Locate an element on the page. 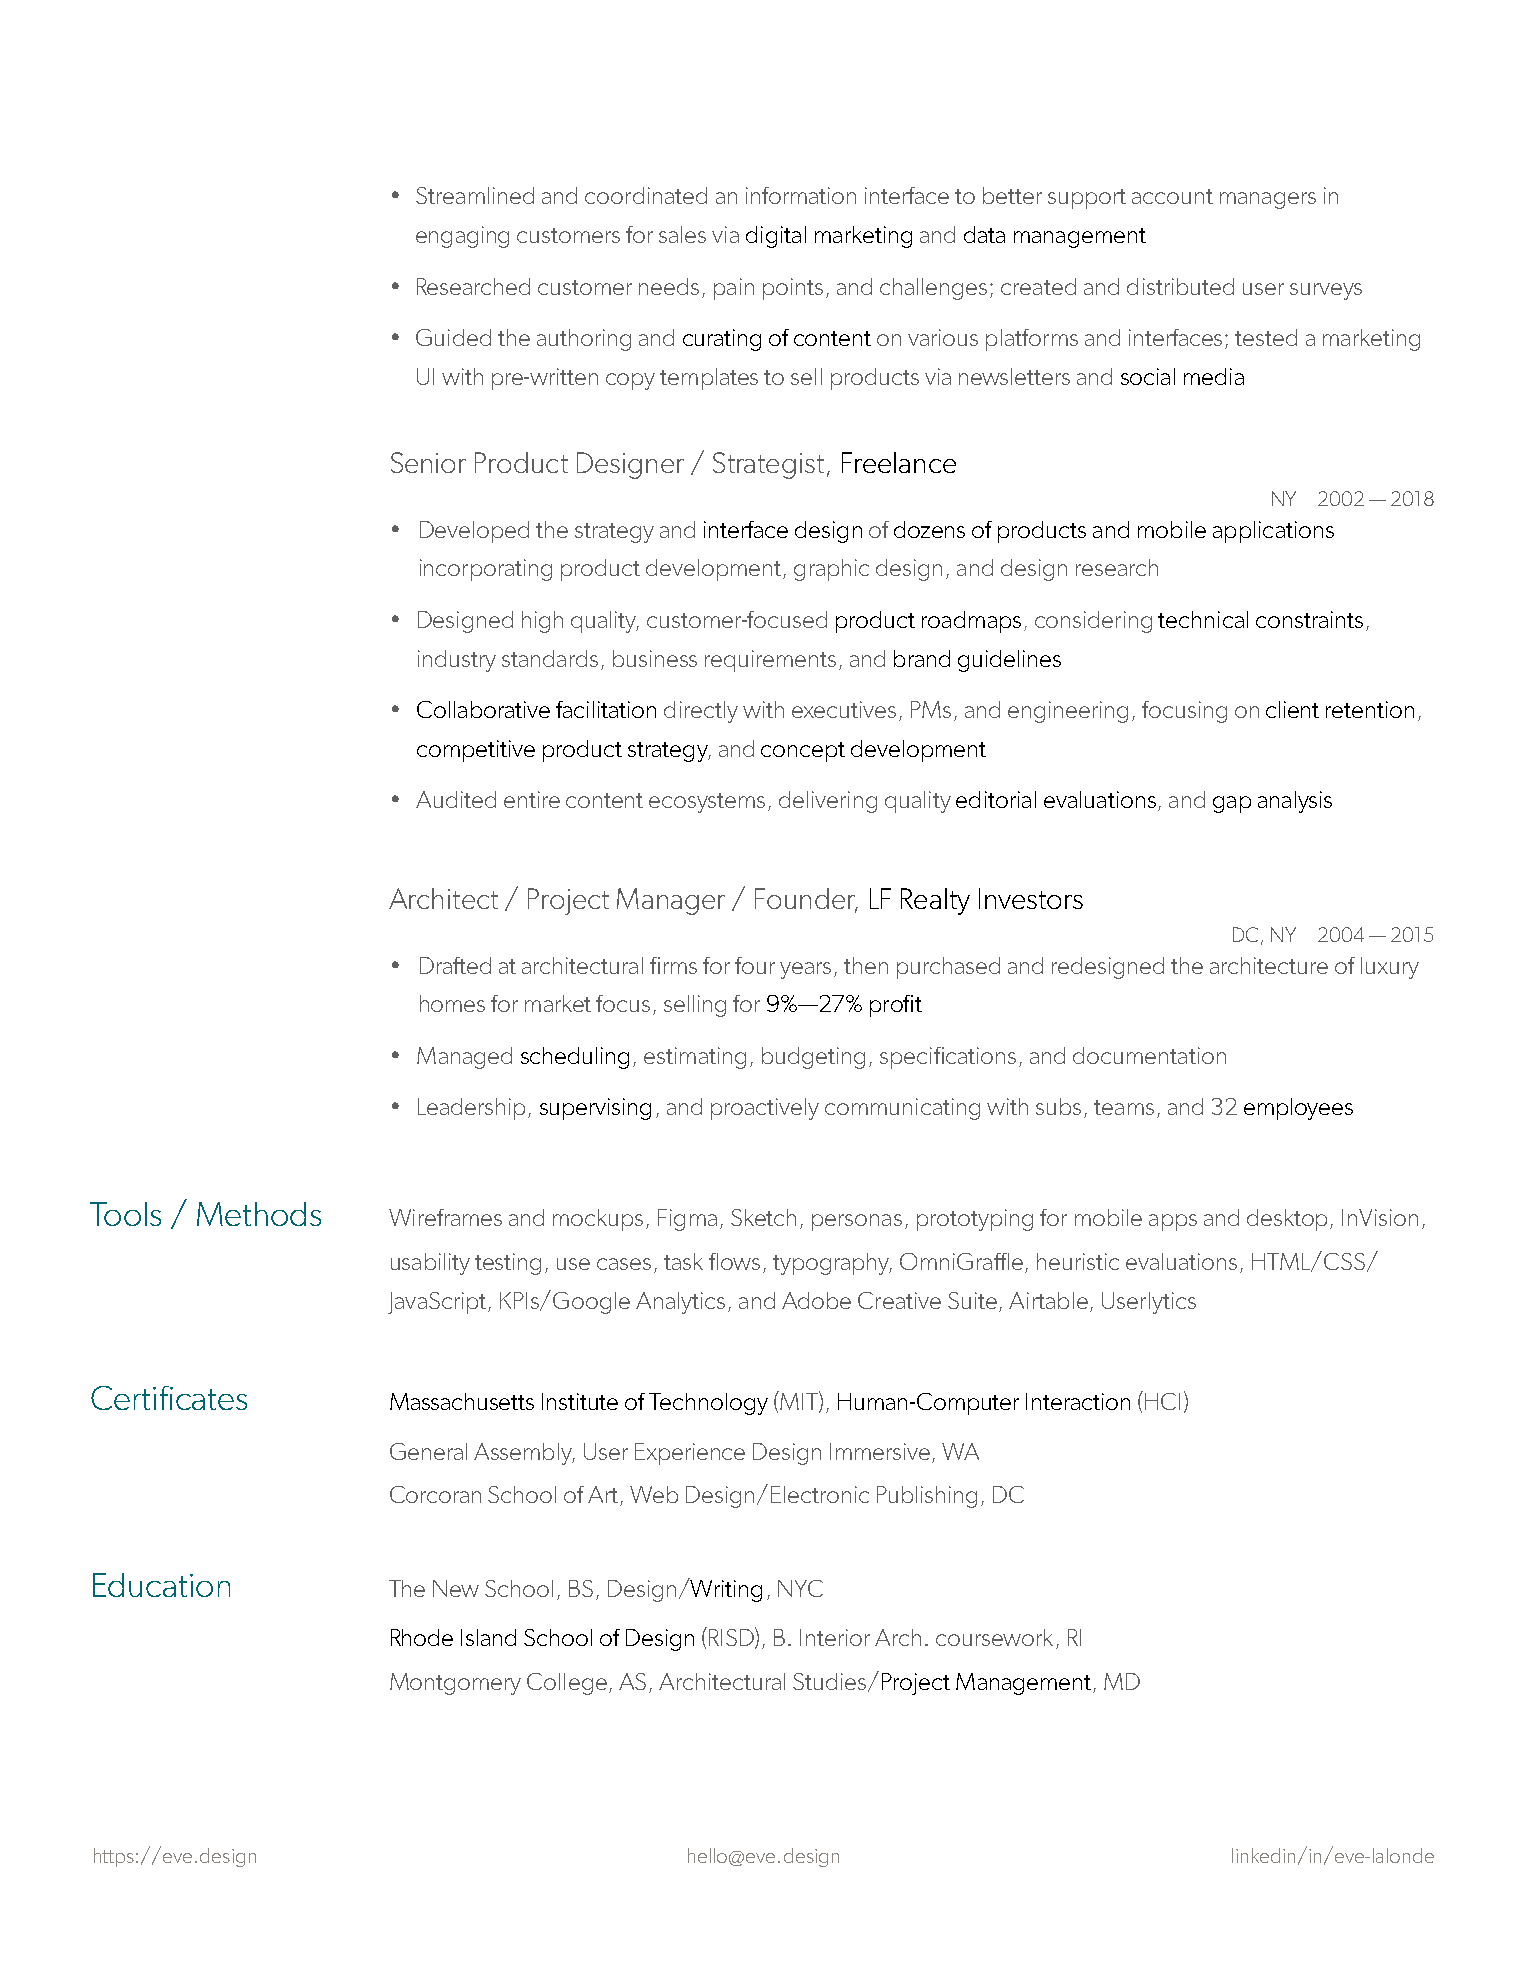  Methods is located at coordinates (259, 1214).
